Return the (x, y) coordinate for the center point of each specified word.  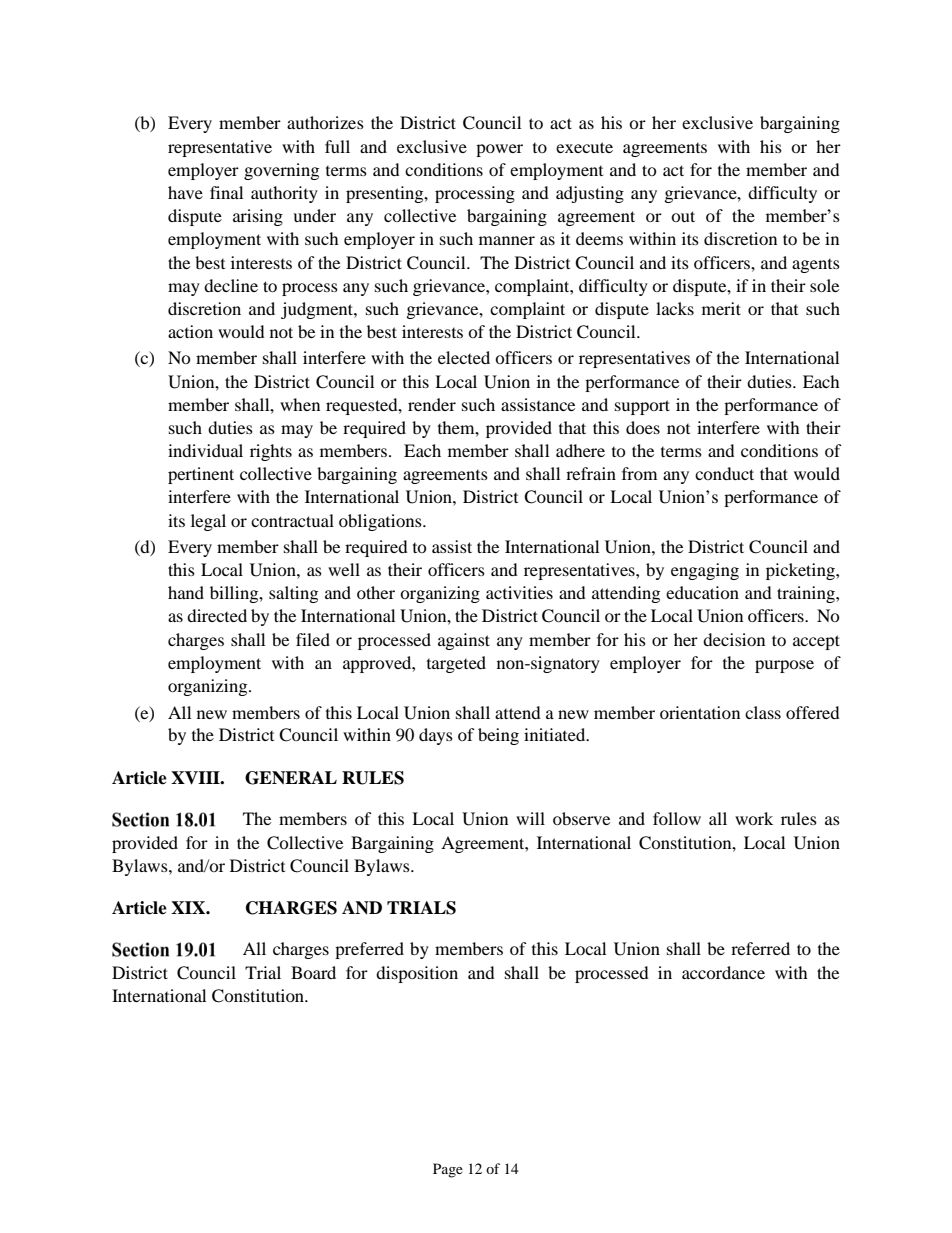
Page (448, 1170)
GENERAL (291, 778)
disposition (417, 974)
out (683, 216)
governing (281, 171)
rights (271, 452)
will (530, 818)
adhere (580, 450)
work (754, 818)
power (499, 150)
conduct (724, 473)
